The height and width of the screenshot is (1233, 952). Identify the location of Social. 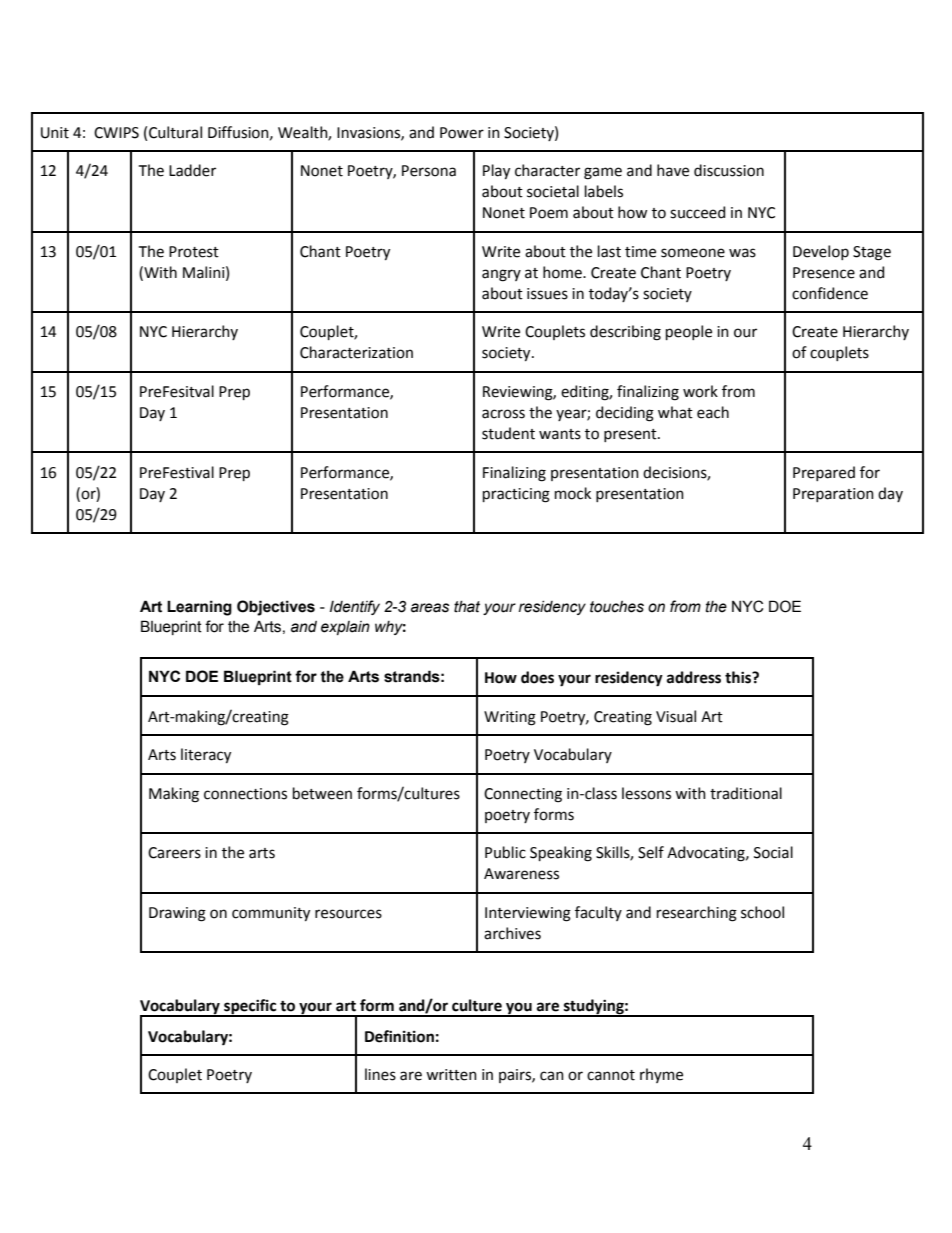
(773, 852).
